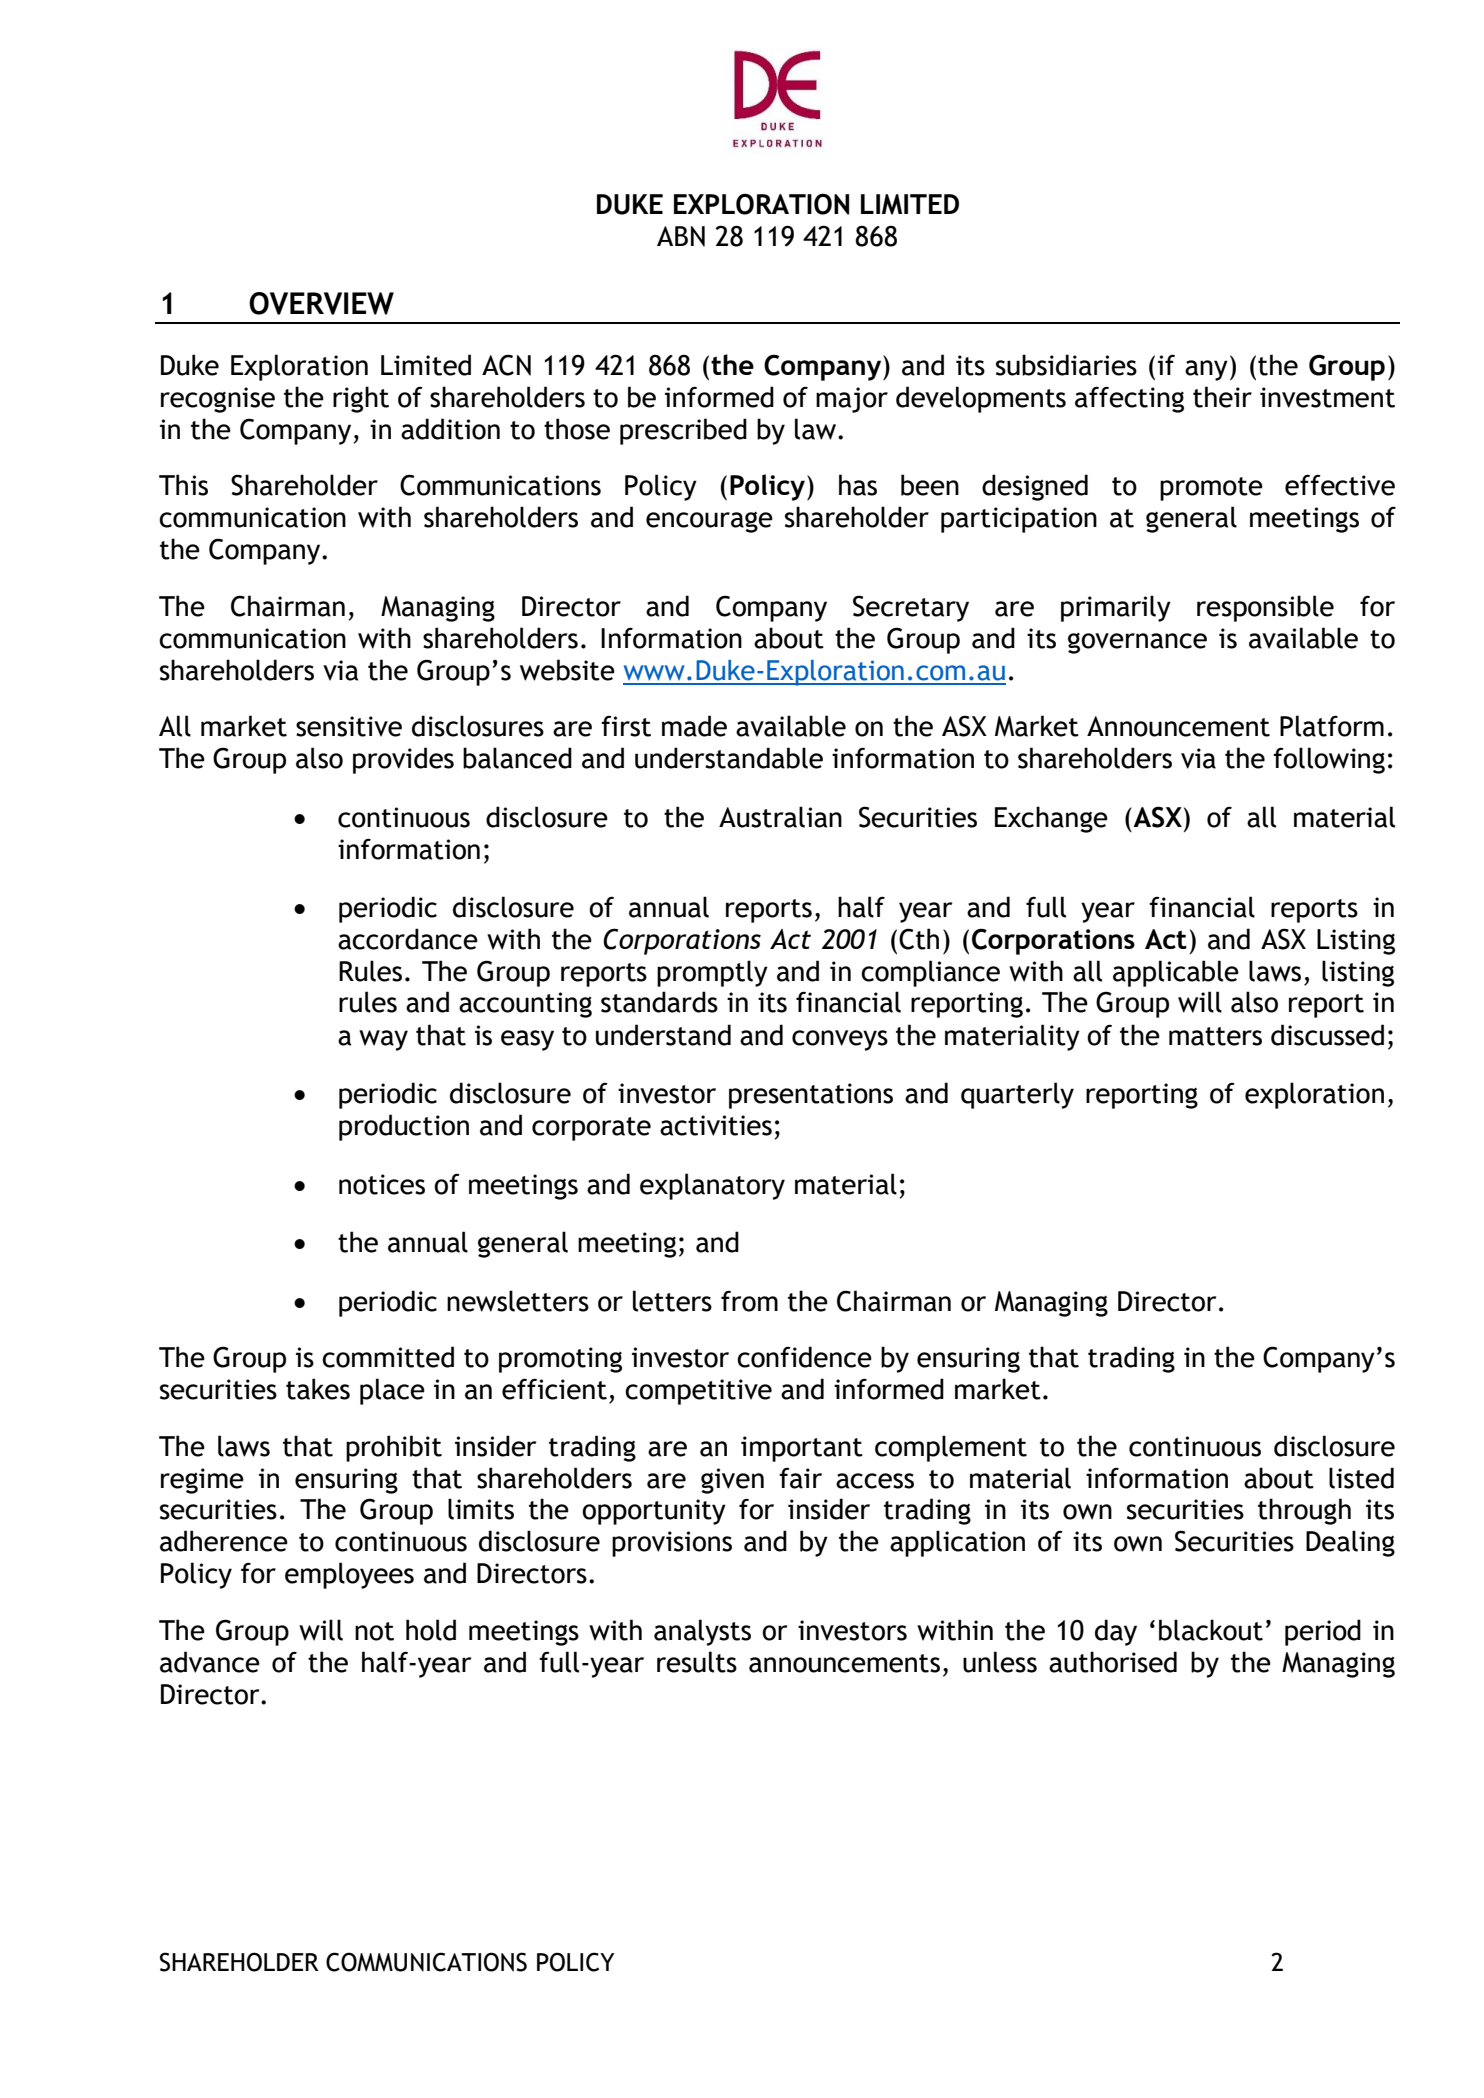 This screenshot has width=1484, height=2098. What do you see at coordinates (1215, 1036) in the screenshot?
I see `matters` at bounding box center [1215, 1036].
